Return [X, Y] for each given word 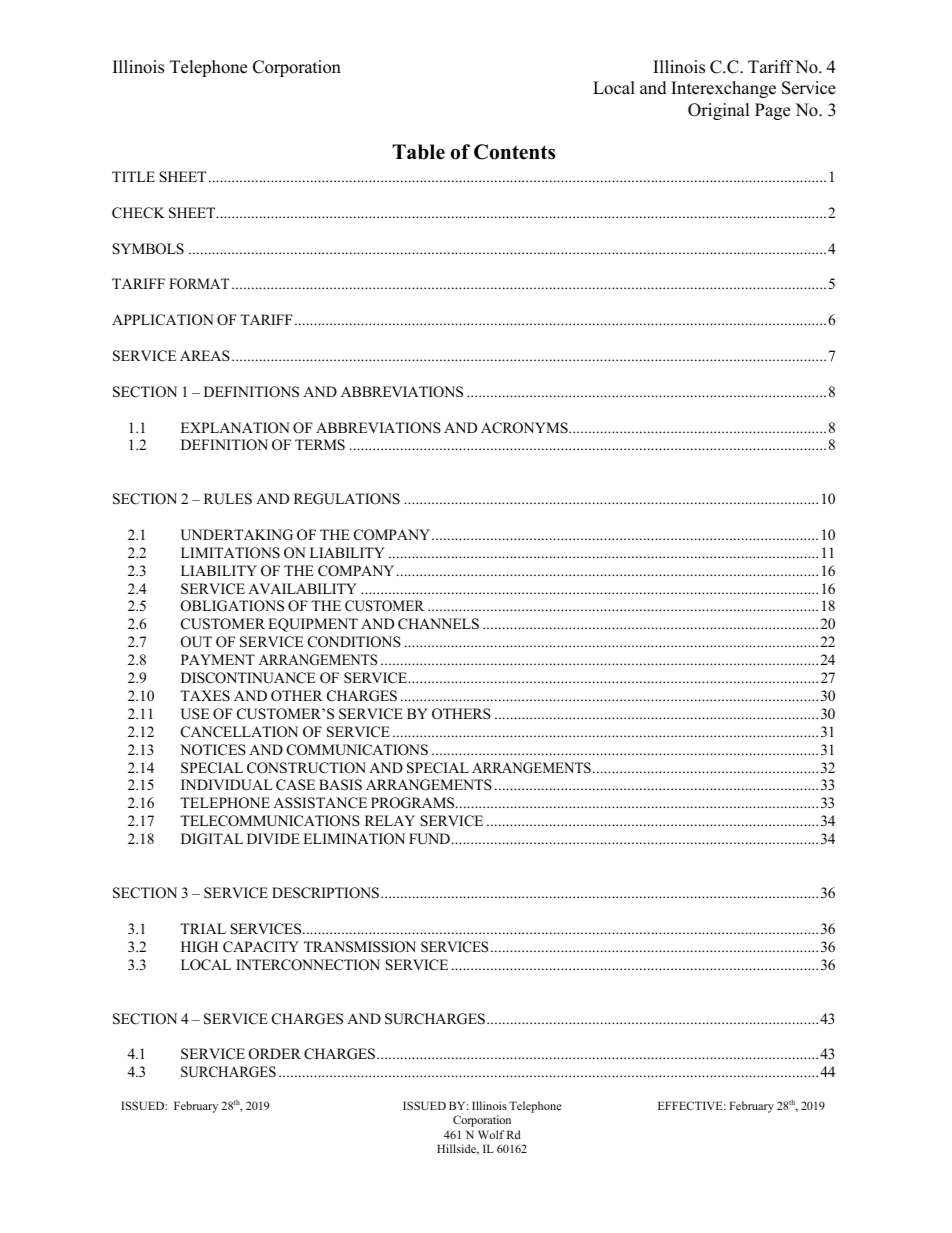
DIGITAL [212, 839]
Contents [514, 152]
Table [418, 152]
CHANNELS [438, 624]
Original [719, 111]
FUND [429, 839]
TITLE [133, 176]
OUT [196, 642]
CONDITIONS [354, 642]
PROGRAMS [414, 803]
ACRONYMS [525, 428]
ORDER [275, 1054]
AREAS [205, 356]
